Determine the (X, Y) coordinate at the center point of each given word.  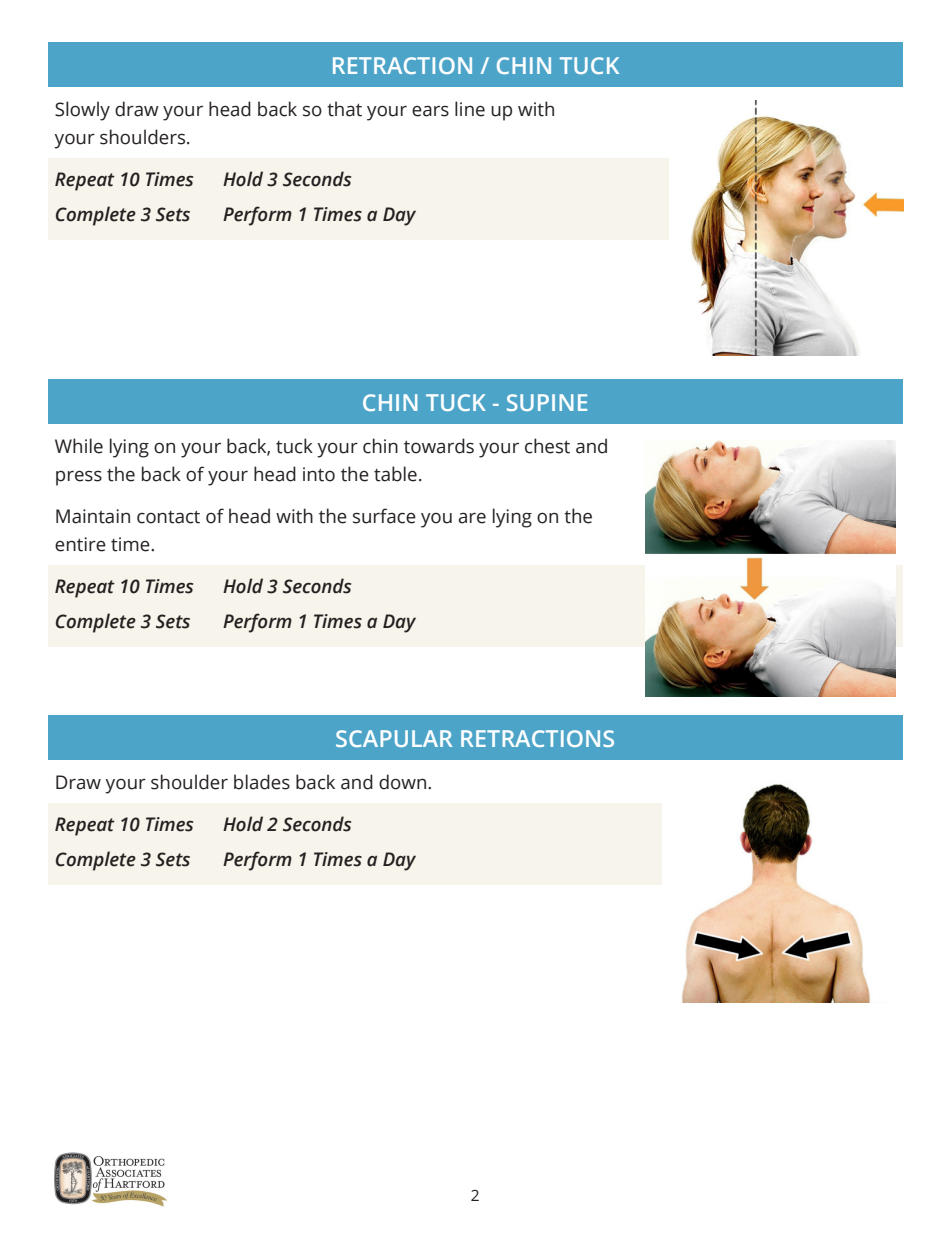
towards (439, 446)
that (344, 109)
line (470, 109)
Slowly (82, 111)
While (79, 446)
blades (262, 782)
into (319, 474)
